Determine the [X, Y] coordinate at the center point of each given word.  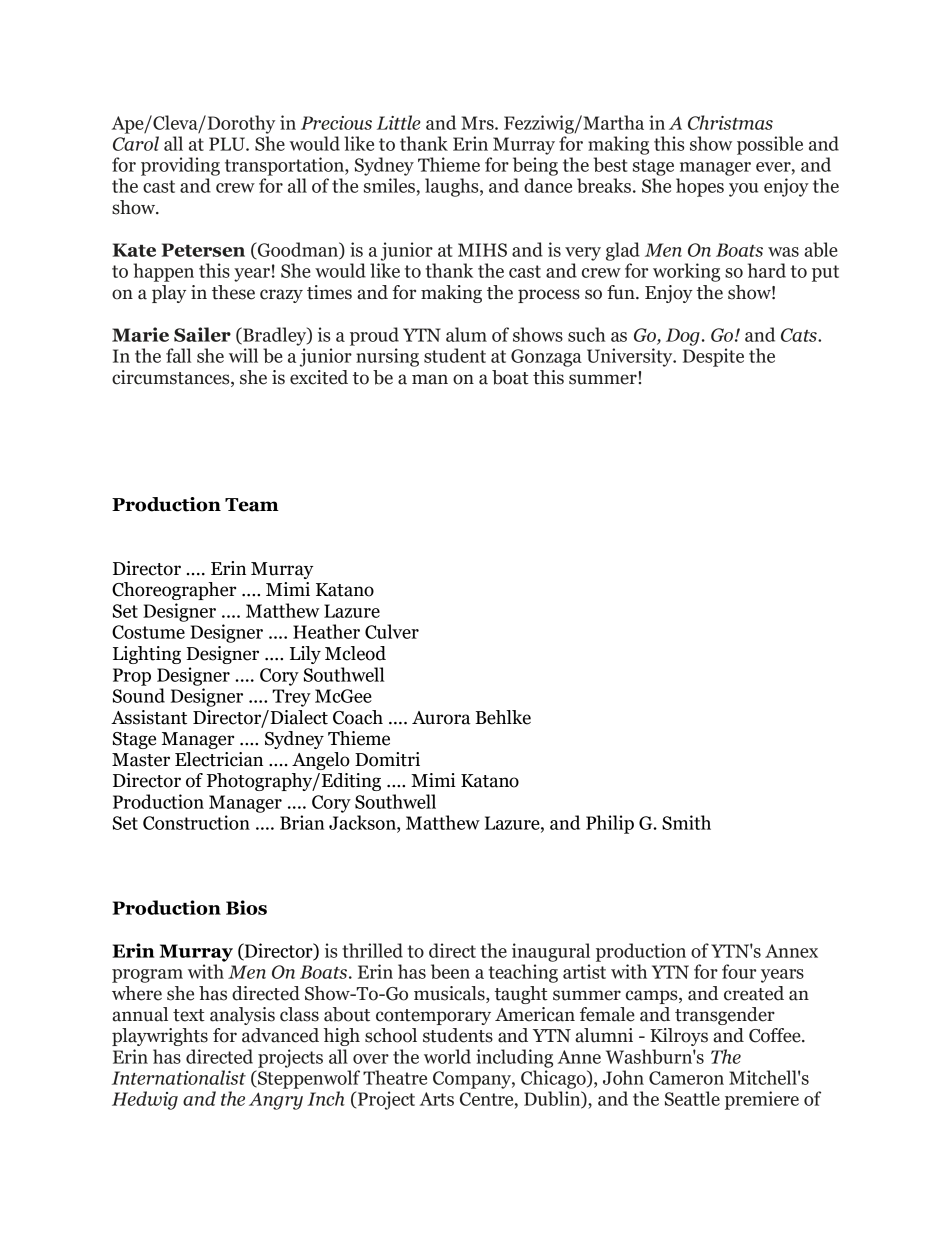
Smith [686, 822]
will [243, 355]
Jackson [363, 822]
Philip [610, 824]
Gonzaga [546, 358]
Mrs [478, 123]
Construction [196, 822]
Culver [392, 631]
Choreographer [174, 591]
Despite [713, 357]
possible [770, 145]
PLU [228, 144]
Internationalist [179, 1077]
